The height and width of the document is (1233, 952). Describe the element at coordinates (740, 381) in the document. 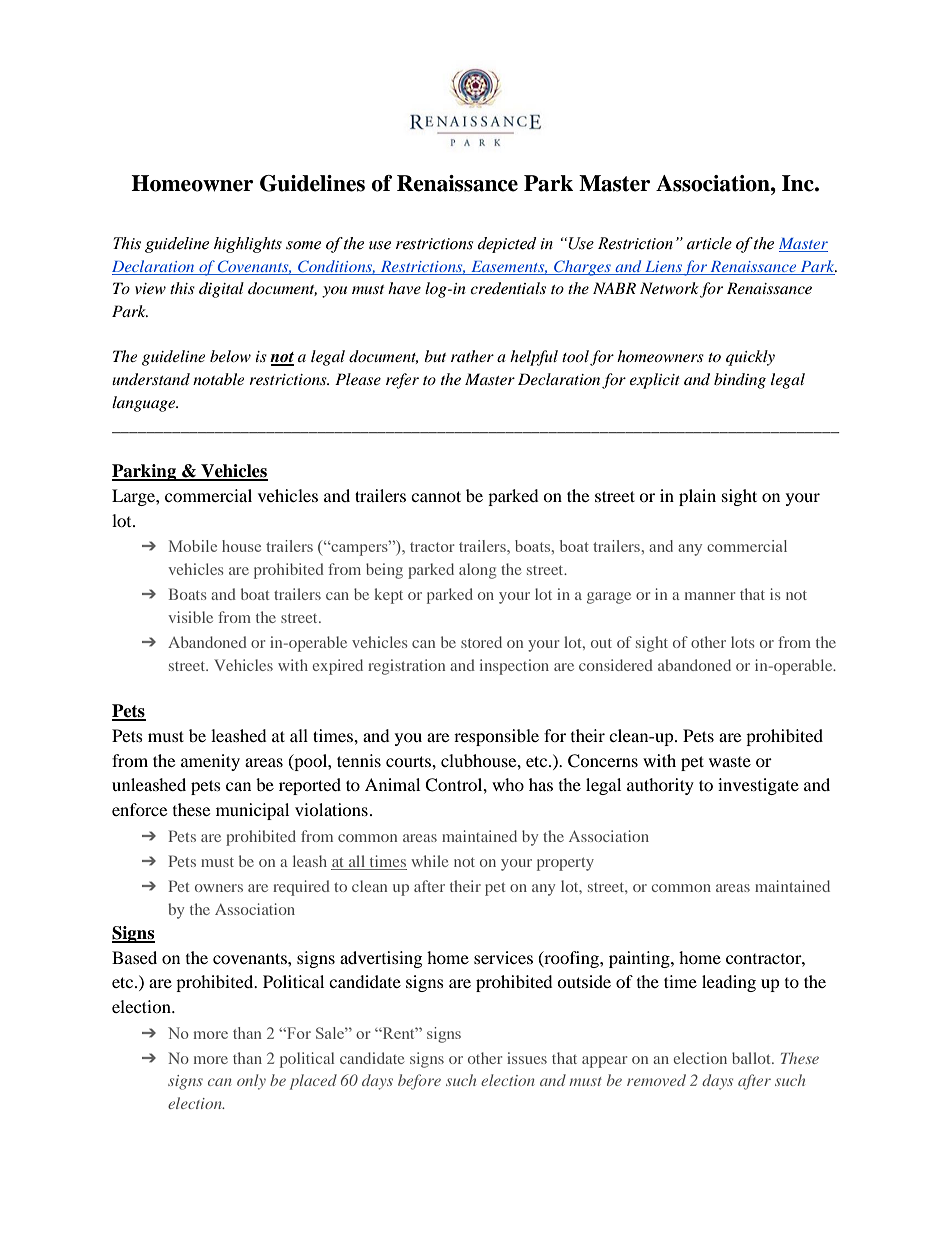

I see `binding` at that location.
